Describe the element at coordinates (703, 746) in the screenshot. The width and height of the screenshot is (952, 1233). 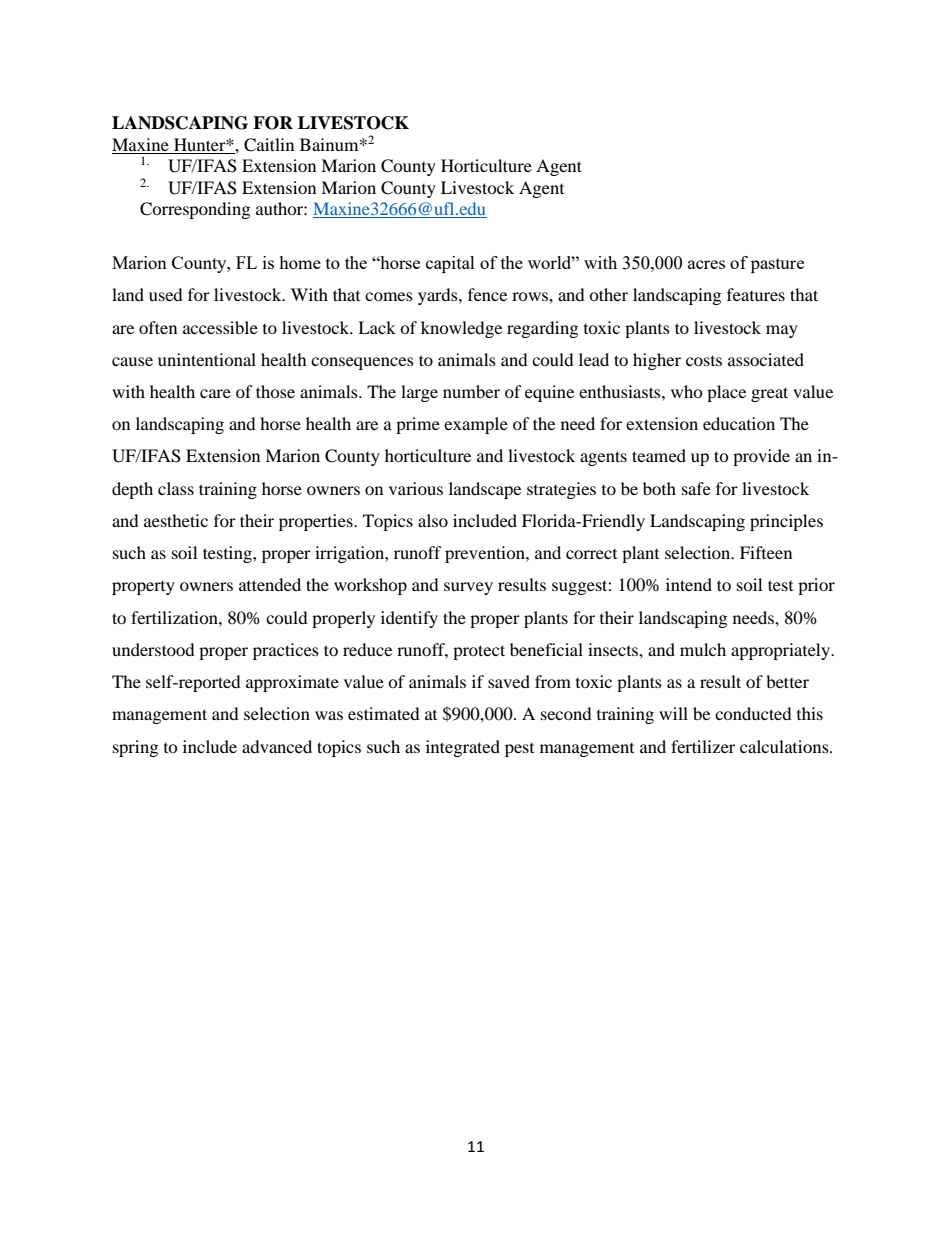
I see `fertilizer` at that location.
